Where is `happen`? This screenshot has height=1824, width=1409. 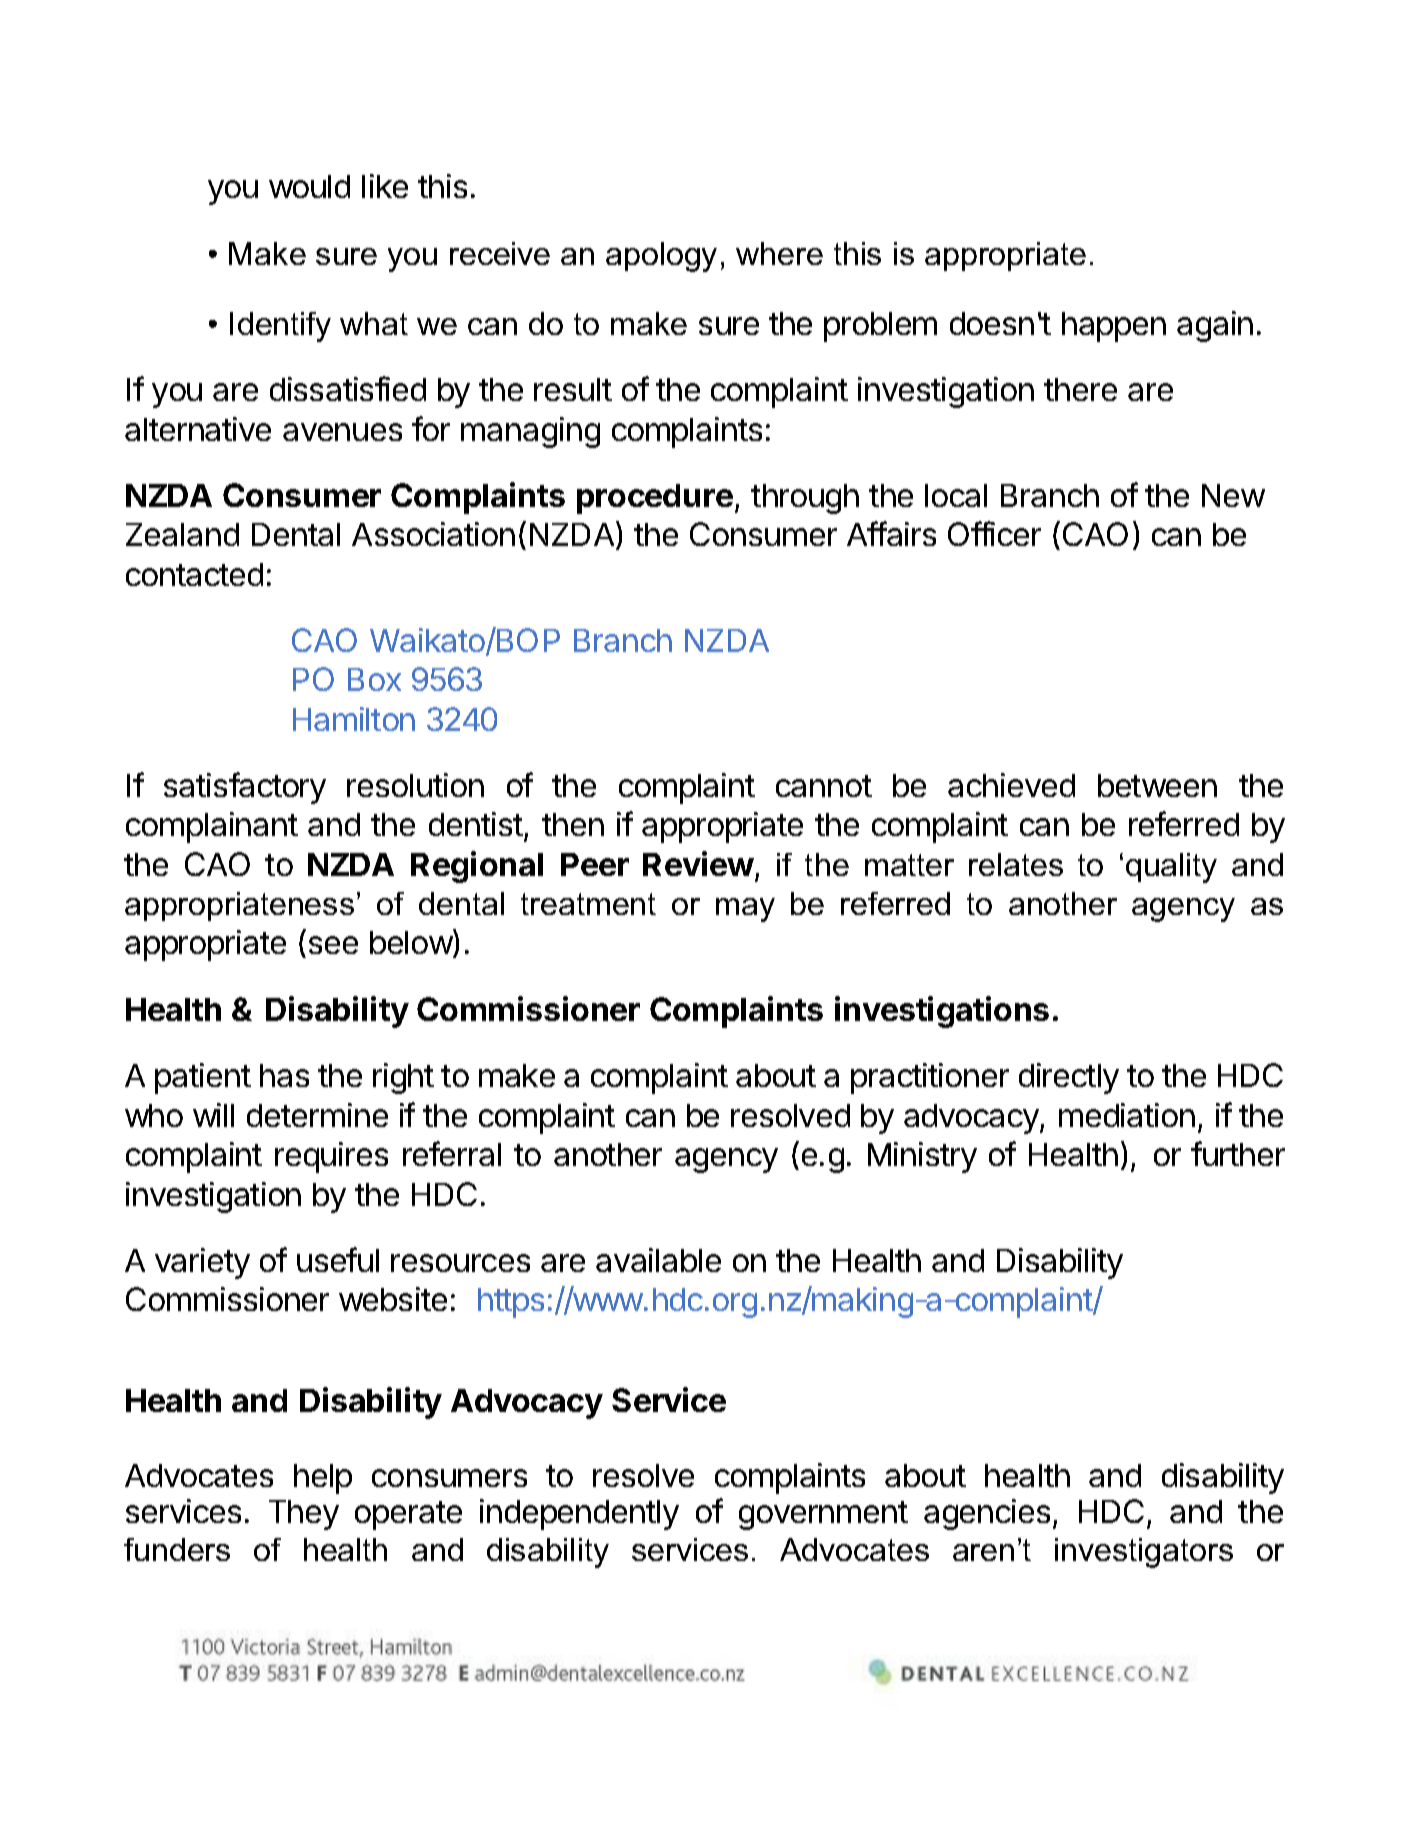
happen is located at coordinates (1114, 327).
